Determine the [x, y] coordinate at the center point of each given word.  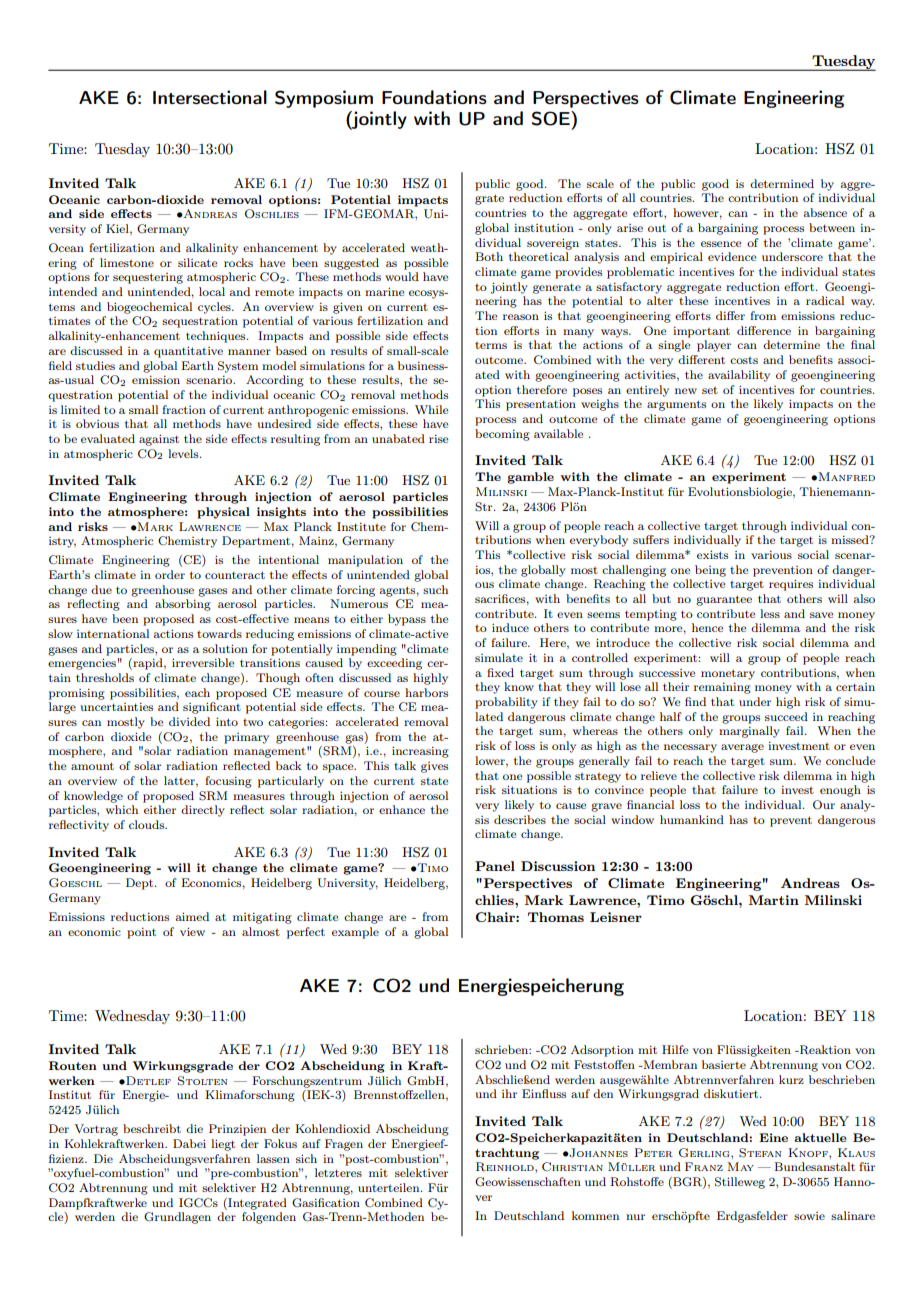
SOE [552, 118]
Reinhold [506, 1167]
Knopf [809, 1152]
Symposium [324, 99]
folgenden [269, 1218]
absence [825, 212]
